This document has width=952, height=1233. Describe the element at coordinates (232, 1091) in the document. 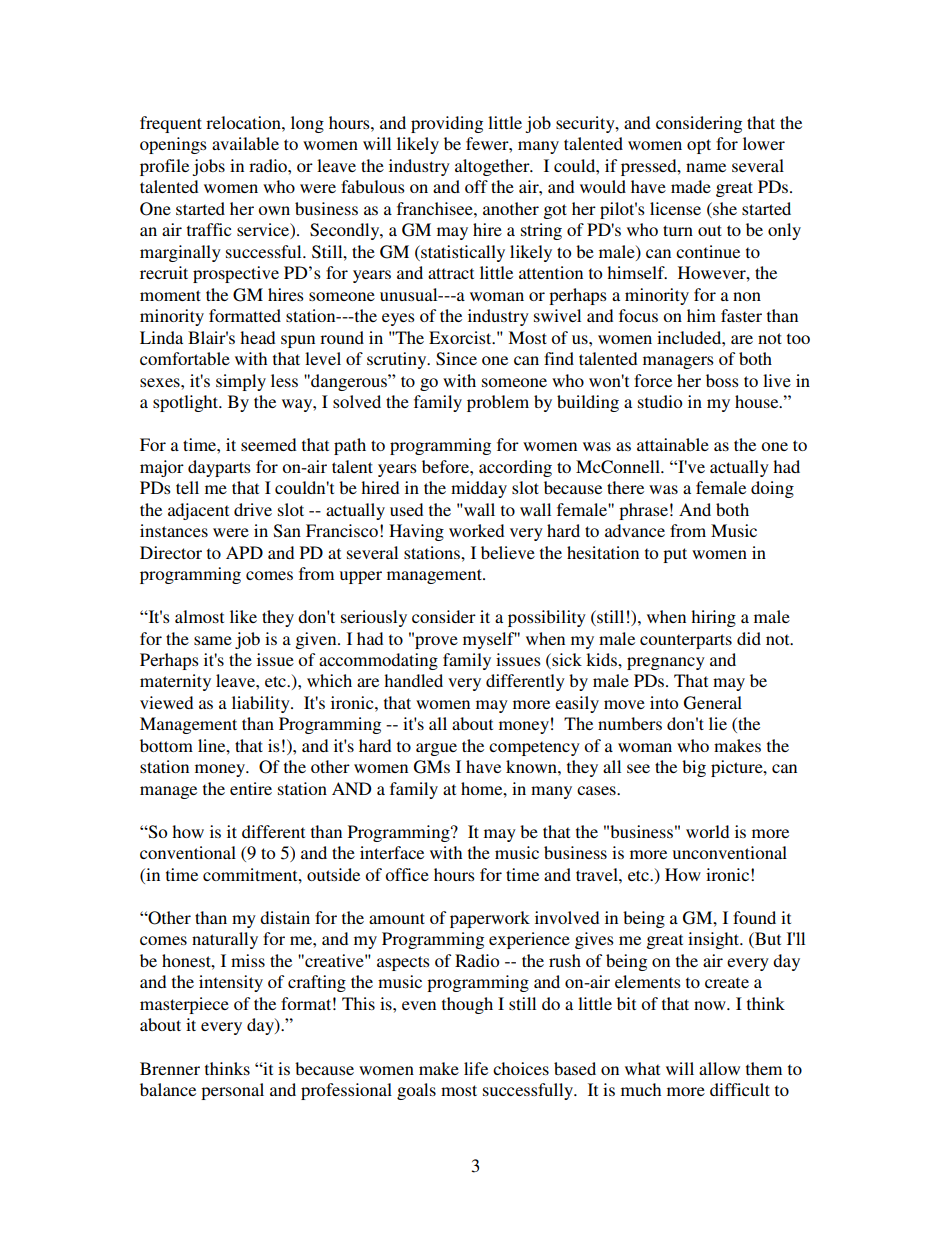

I see `personal` at that location.
